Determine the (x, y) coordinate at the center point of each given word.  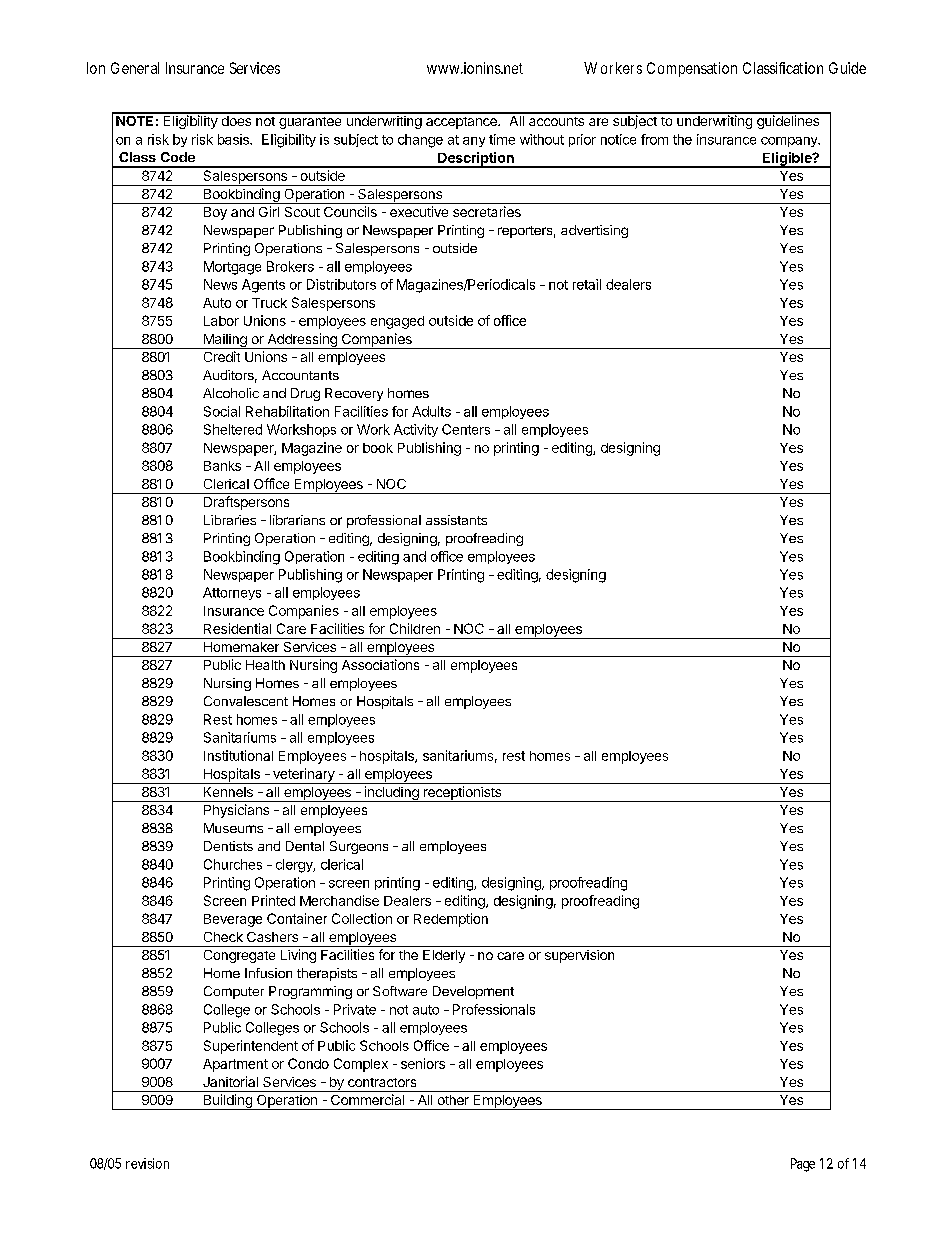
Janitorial (230, 1081)
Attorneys (232, 593)
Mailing (225, 341)
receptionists (462, 794)
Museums (233, 828)
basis (234, 139)
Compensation (692, 69)
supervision (579, 956)
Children (415, 628)
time (502, 139)
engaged (397, 322)
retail (587, 284)
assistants (456, 520)
